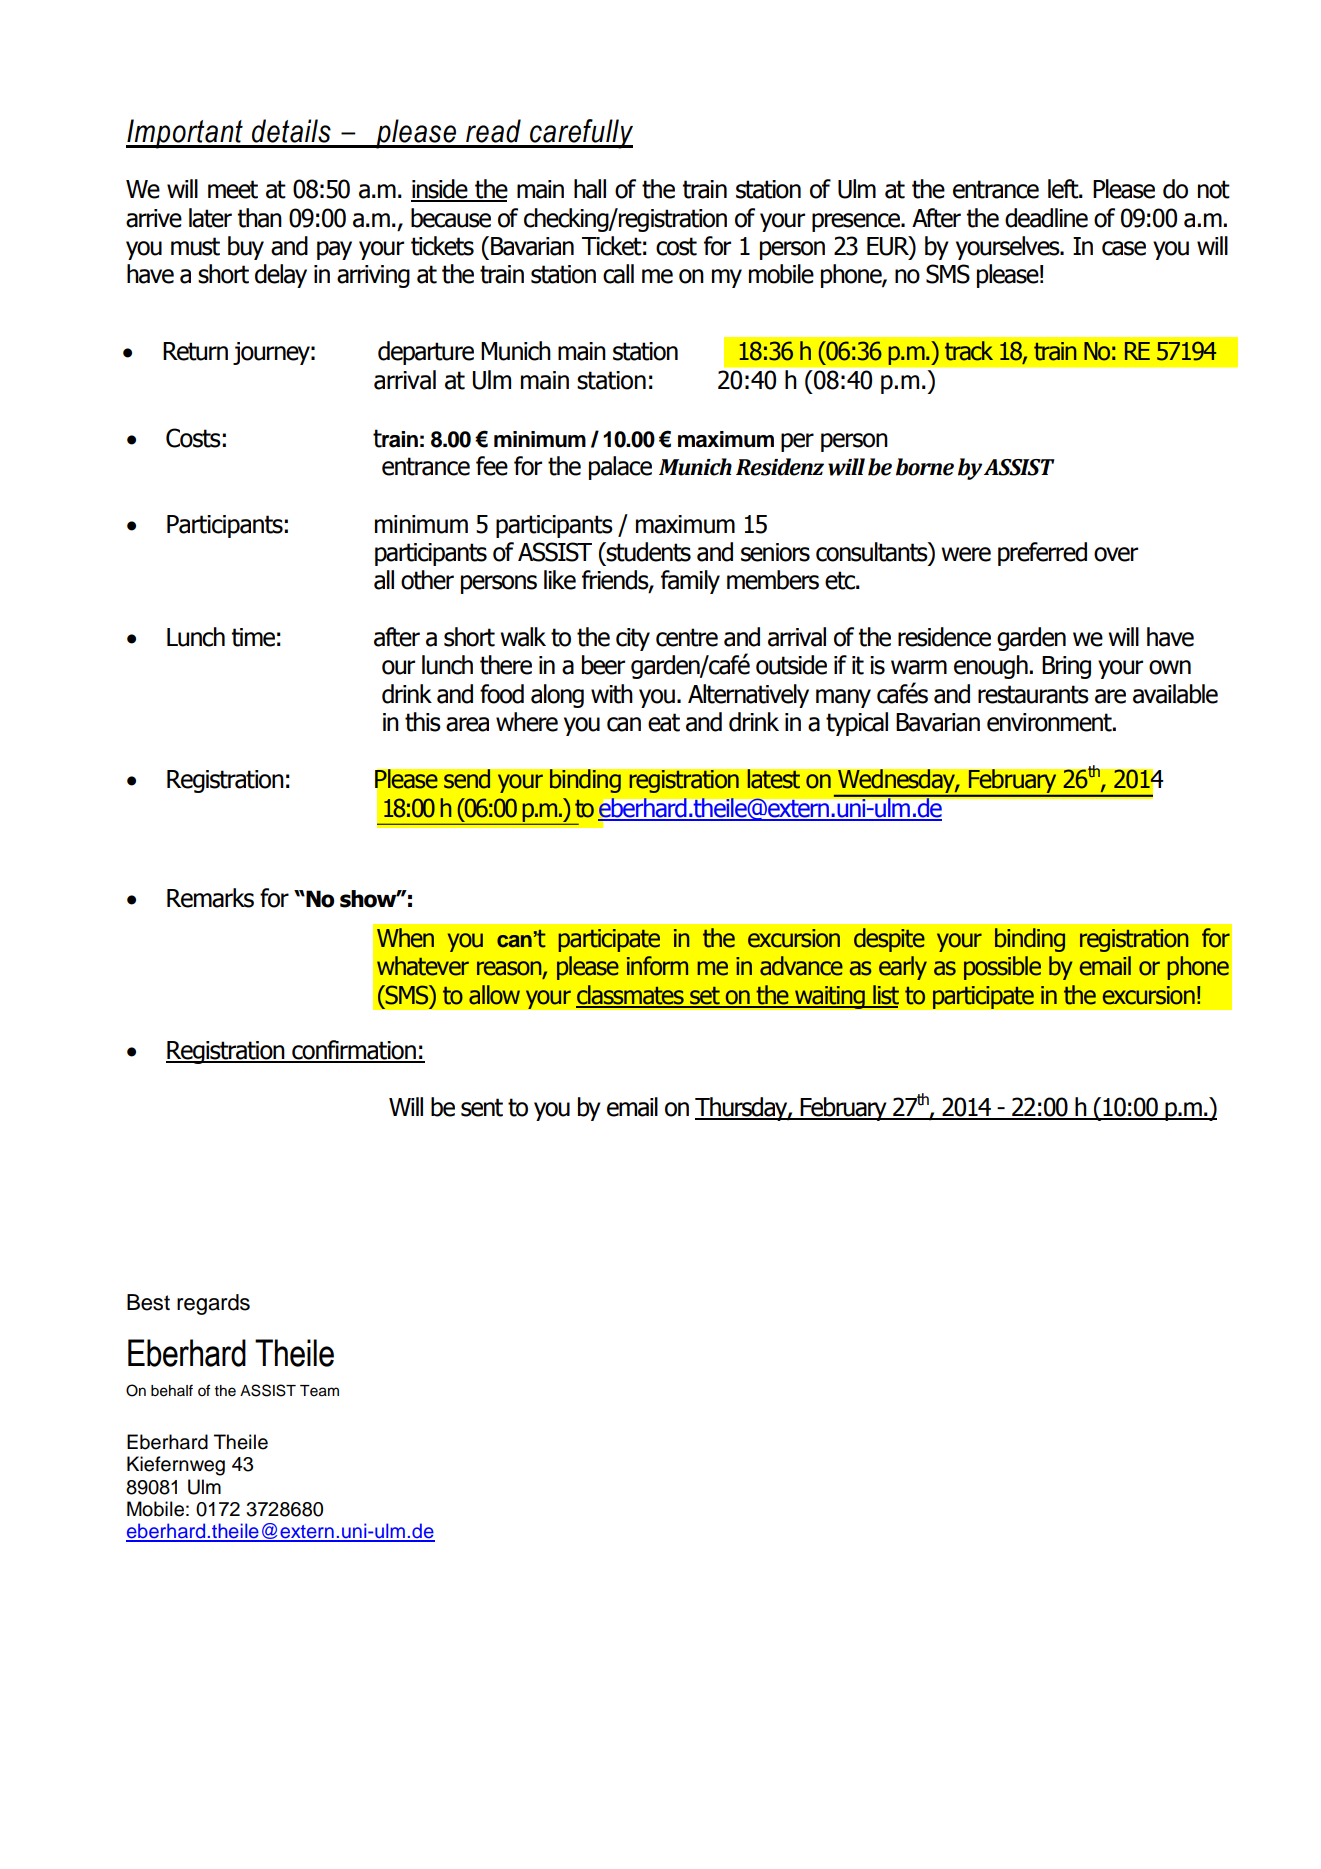 The image size is (1321, 1869). I want to click on Remarks, so click(210, 898).
